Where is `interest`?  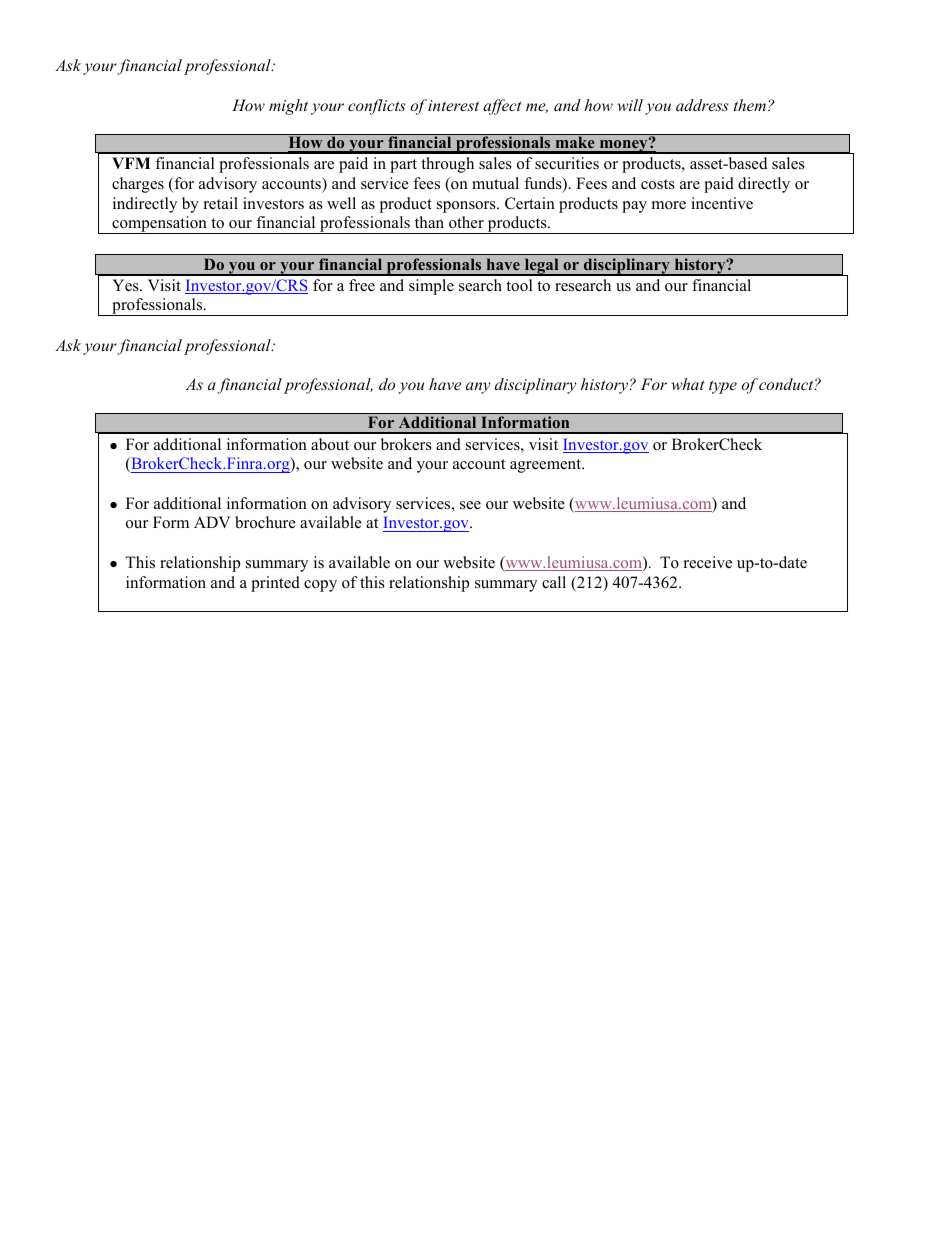
interest is located at coordinates (453, 105).
